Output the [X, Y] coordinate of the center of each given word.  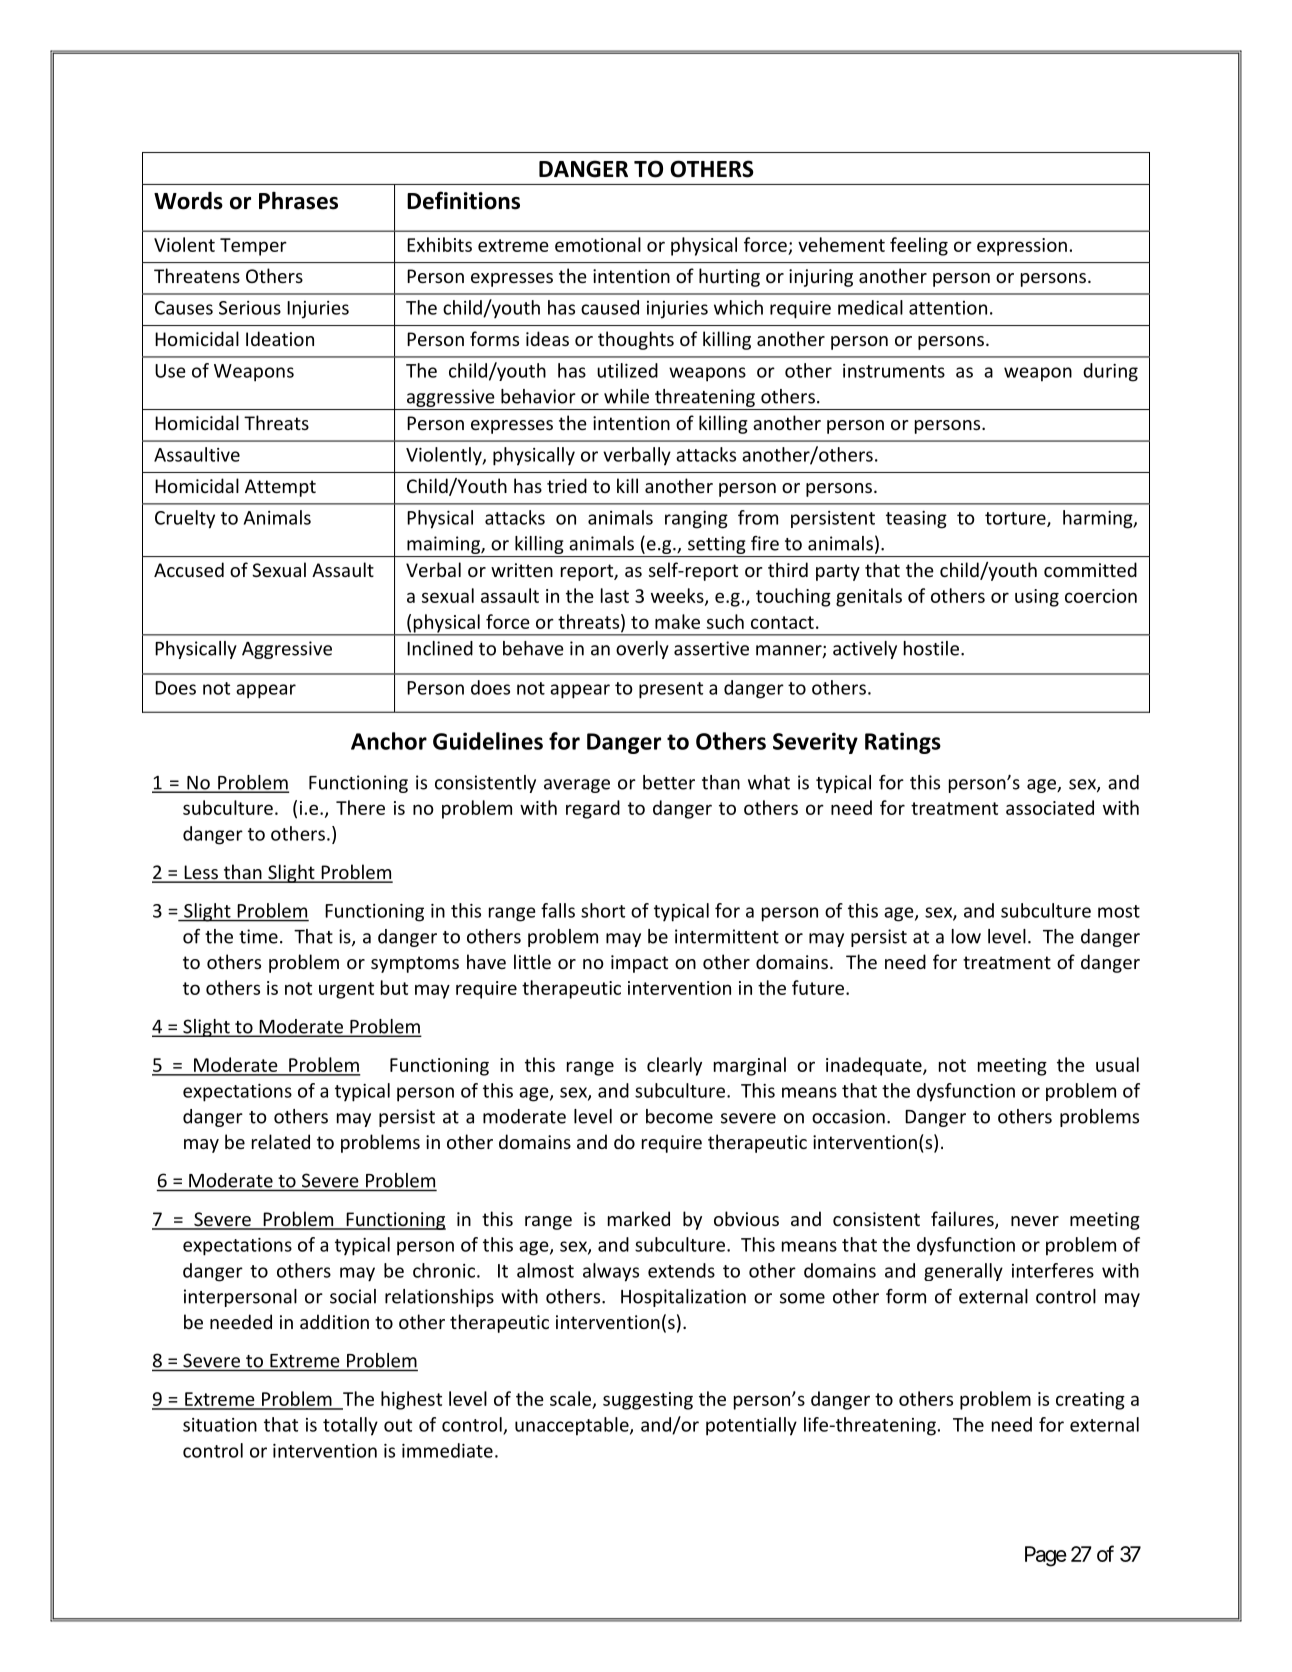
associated [1050, 807]
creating [1090, 1401]
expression [1022, 247]
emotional [598, 244]
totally [350, 1426]
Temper [253, 247]
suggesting [648, 1401]
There [360, 807]
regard [593, 809]
